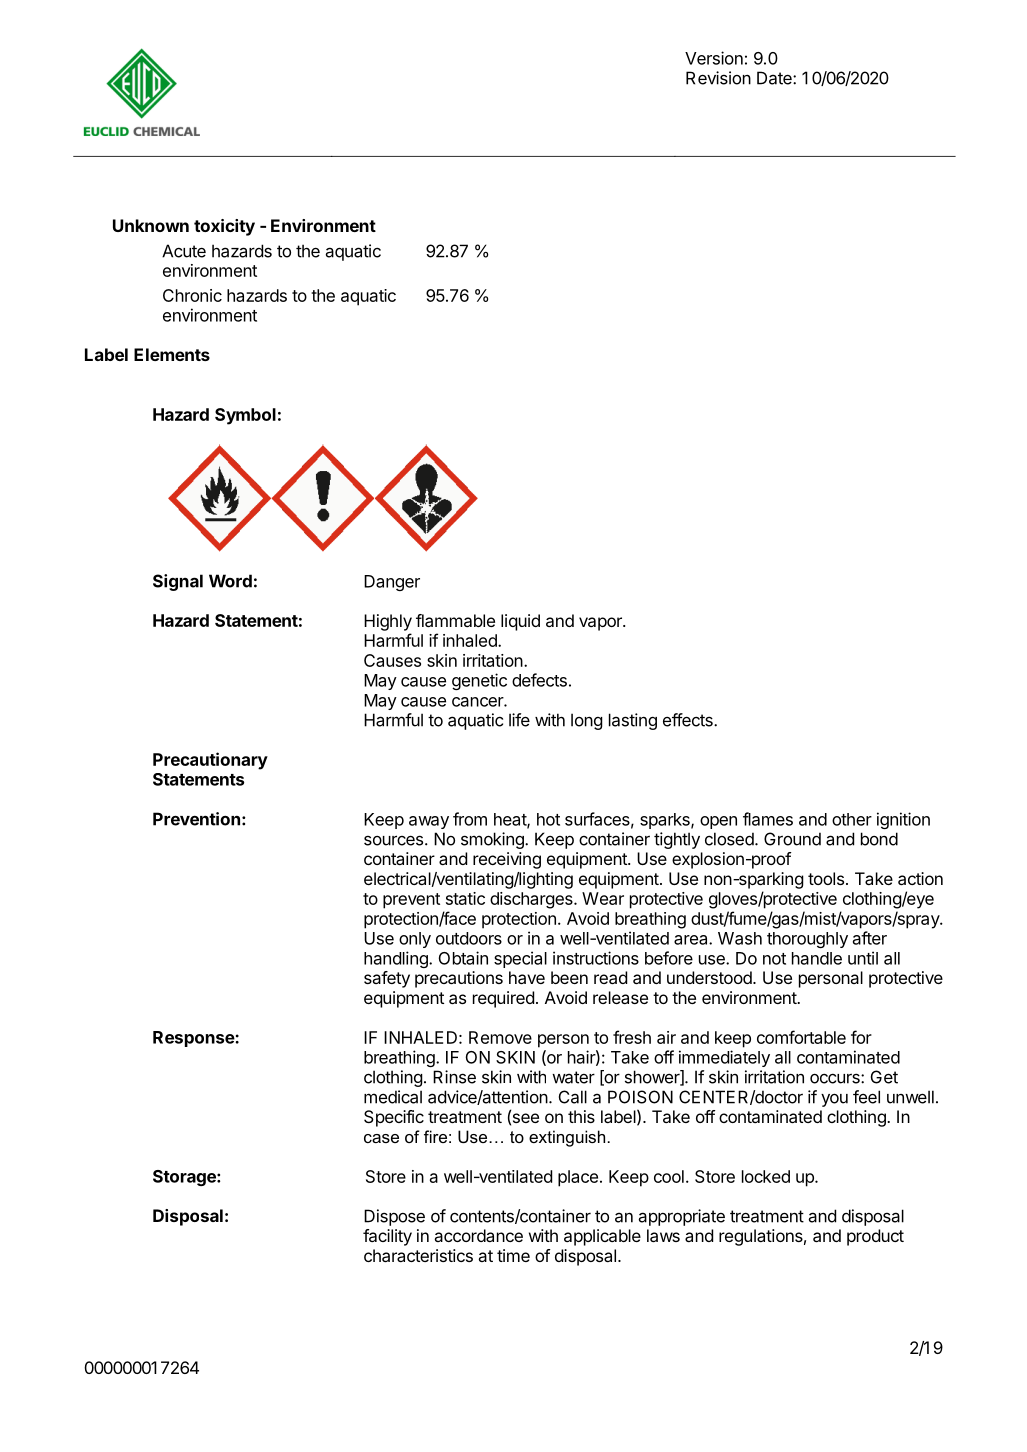 The height and width of the screenshot is (1452, 1027). Describe the element at coordinates (513, 1255) in the screenshot. I see `time` at that location.
